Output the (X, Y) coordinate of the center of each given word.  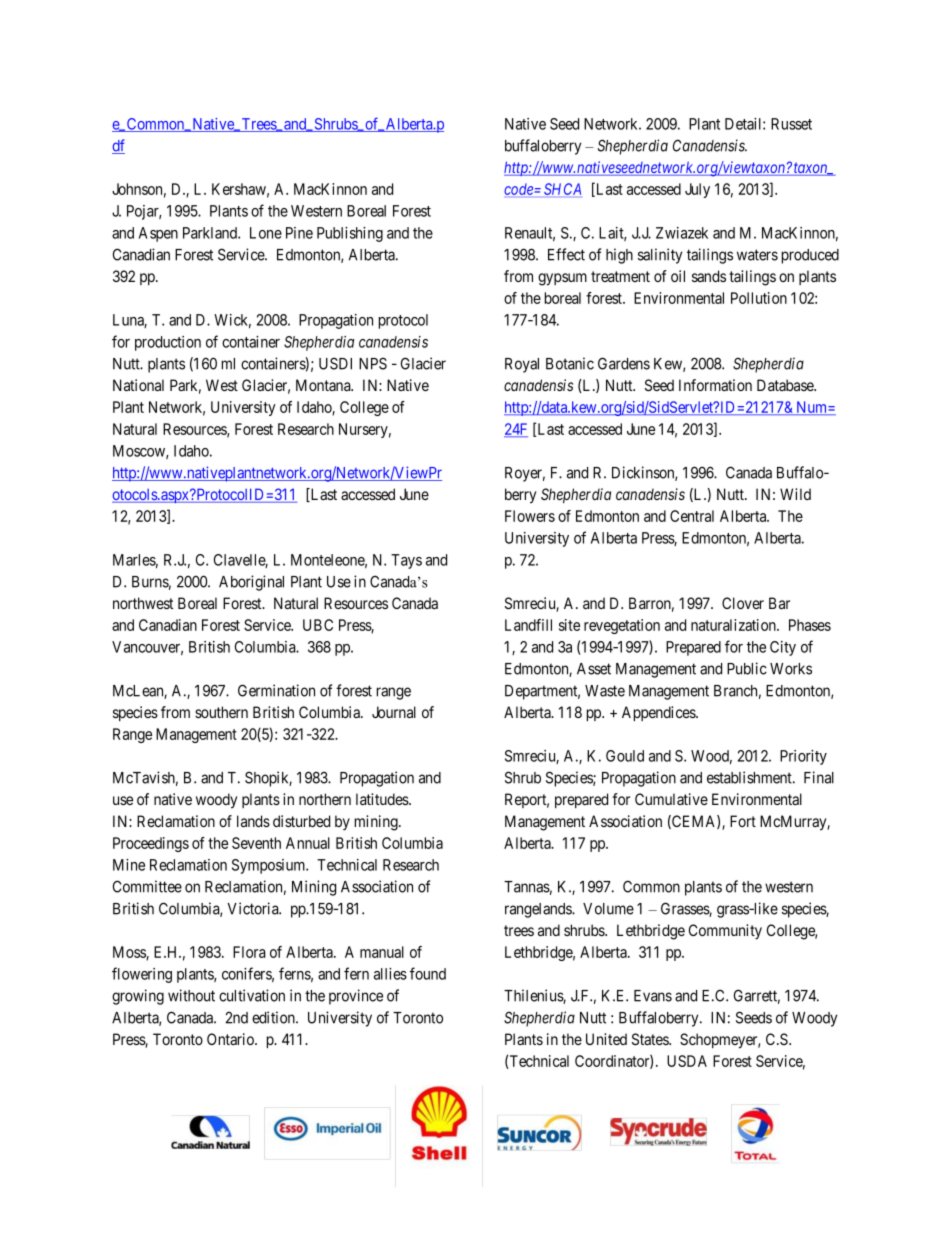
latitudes (383, 799)
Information (715, 385)
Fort (743, 821)
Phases (810, 625)
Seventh (256, 843)
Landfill (528, 625)
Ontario (231, 1039)
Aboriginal (251, 583)
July (697, 190)
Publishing (350, 234)
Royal (522, 365)
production (168, 343)
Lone (266, 233)
